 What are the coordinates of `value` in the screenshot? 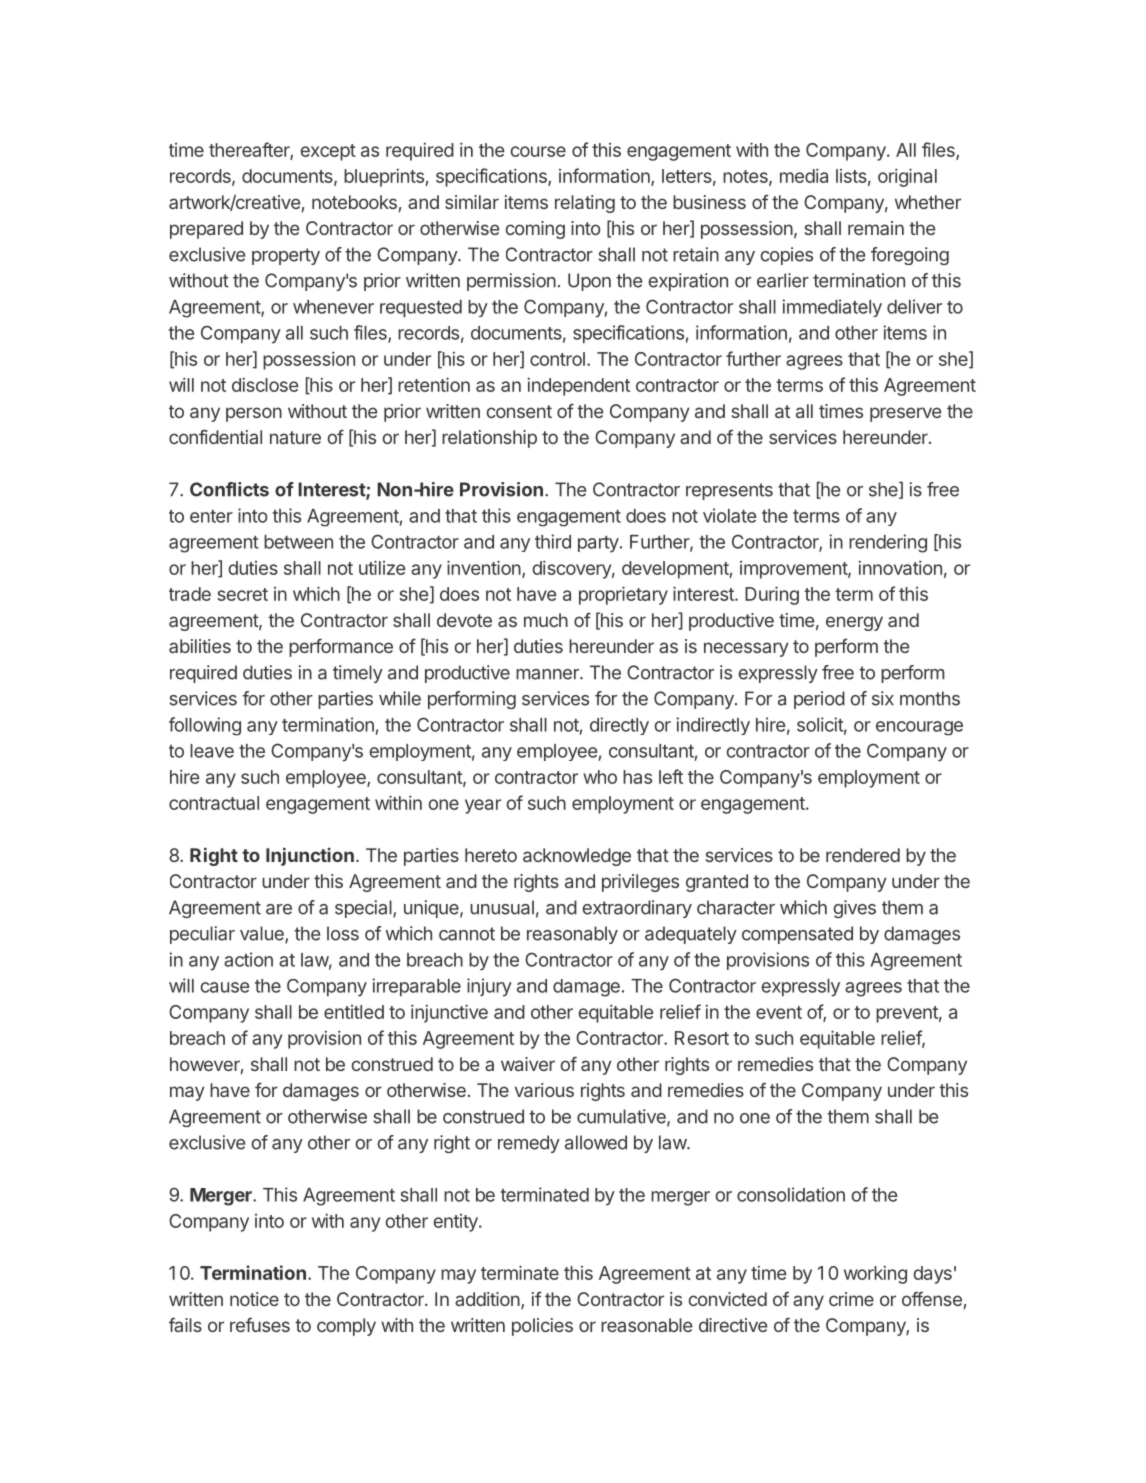 It's located at (263, 934).
